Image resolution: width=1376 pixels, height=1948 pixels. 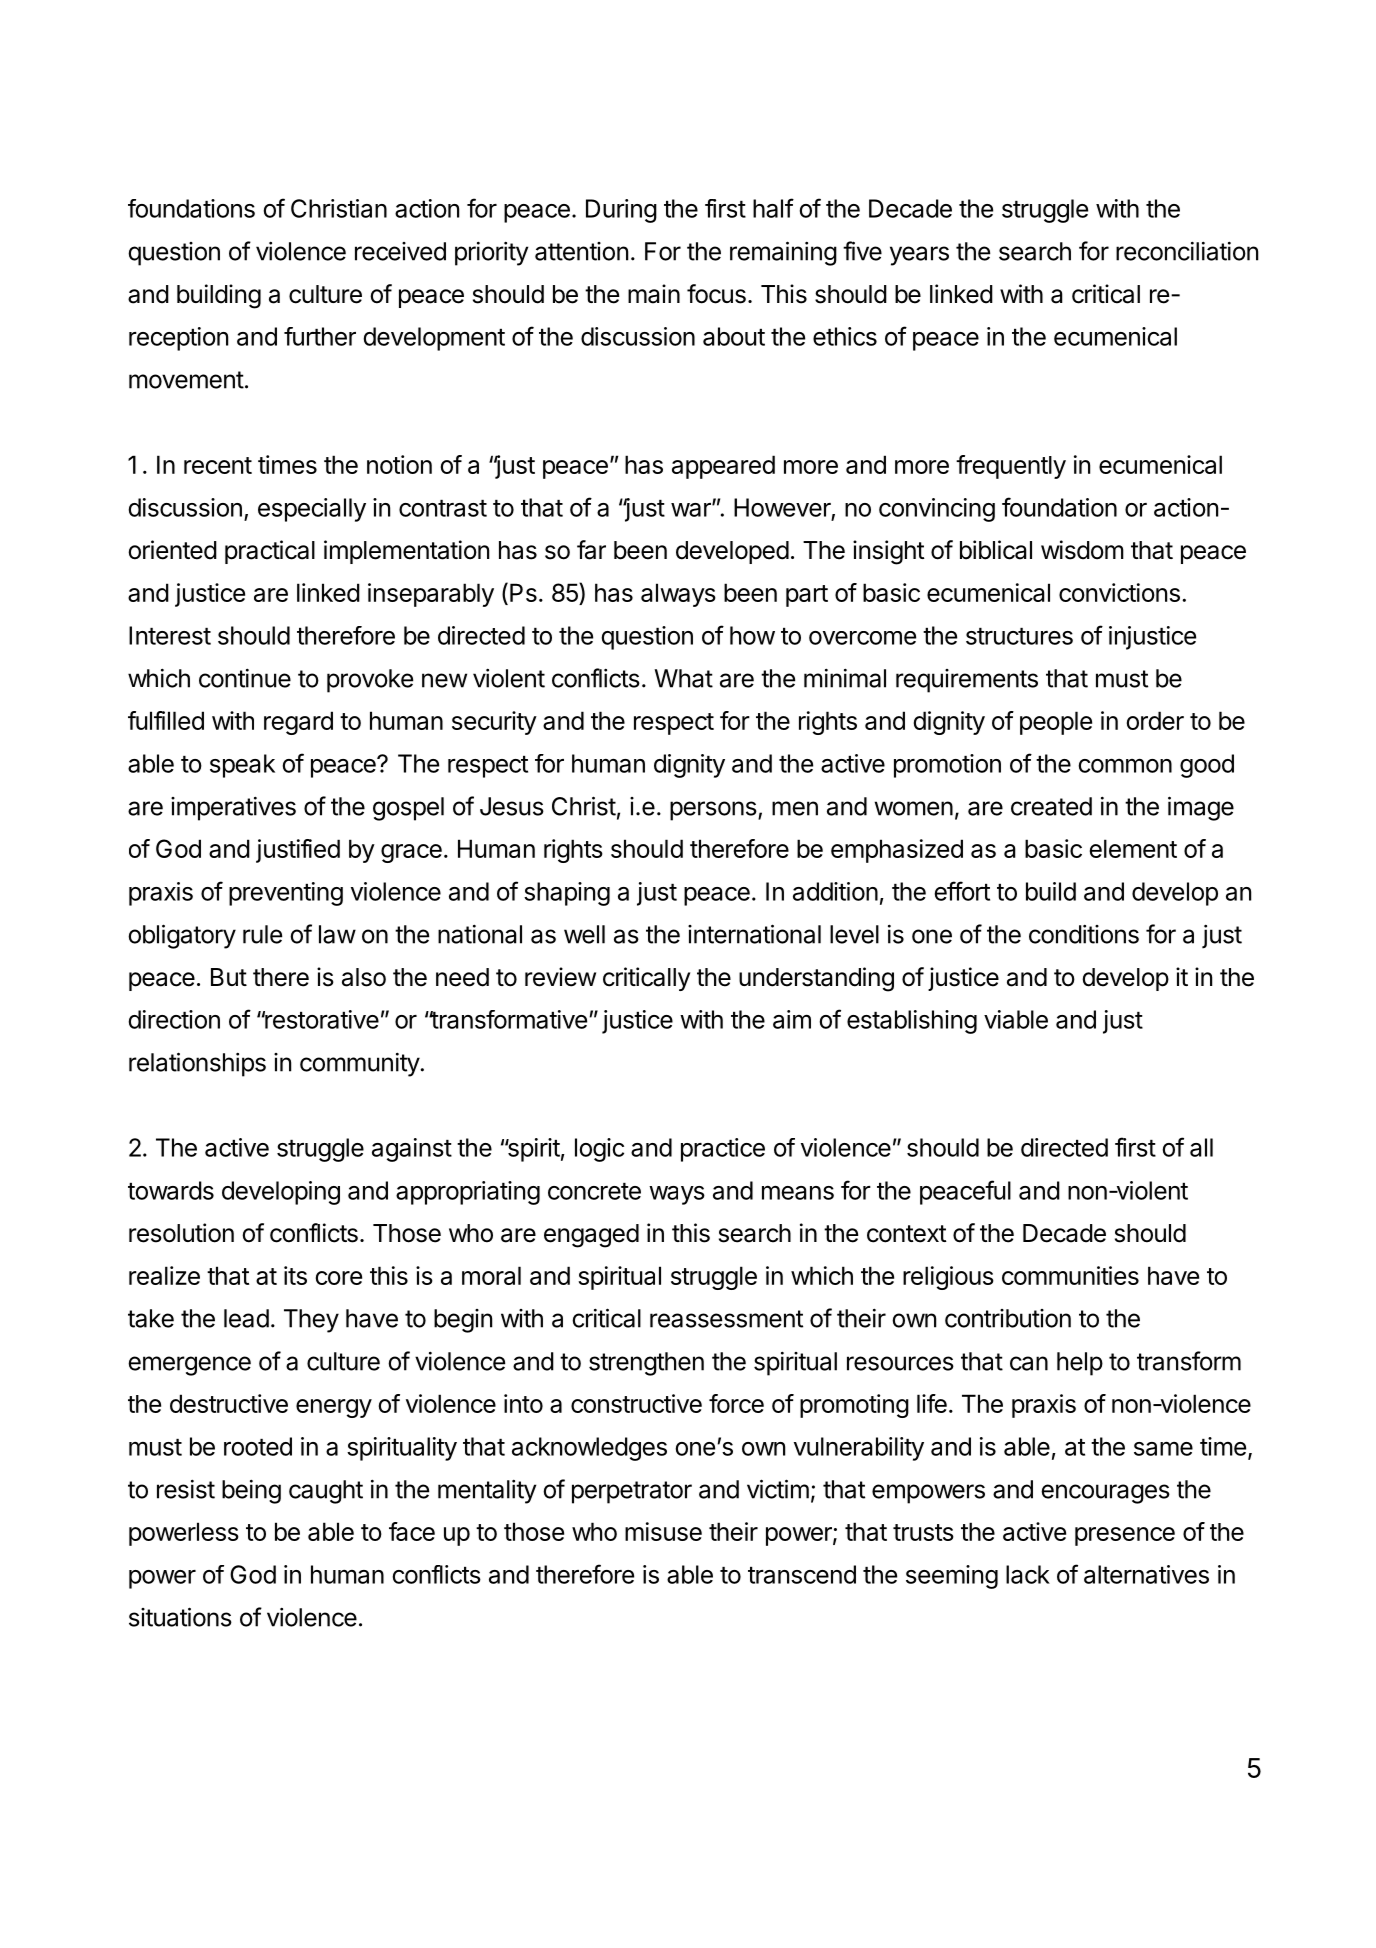 What do you see at coordinates (1028, 1574) in the screenshot?
I see `lack` at bounding box center [1028, 1574].
